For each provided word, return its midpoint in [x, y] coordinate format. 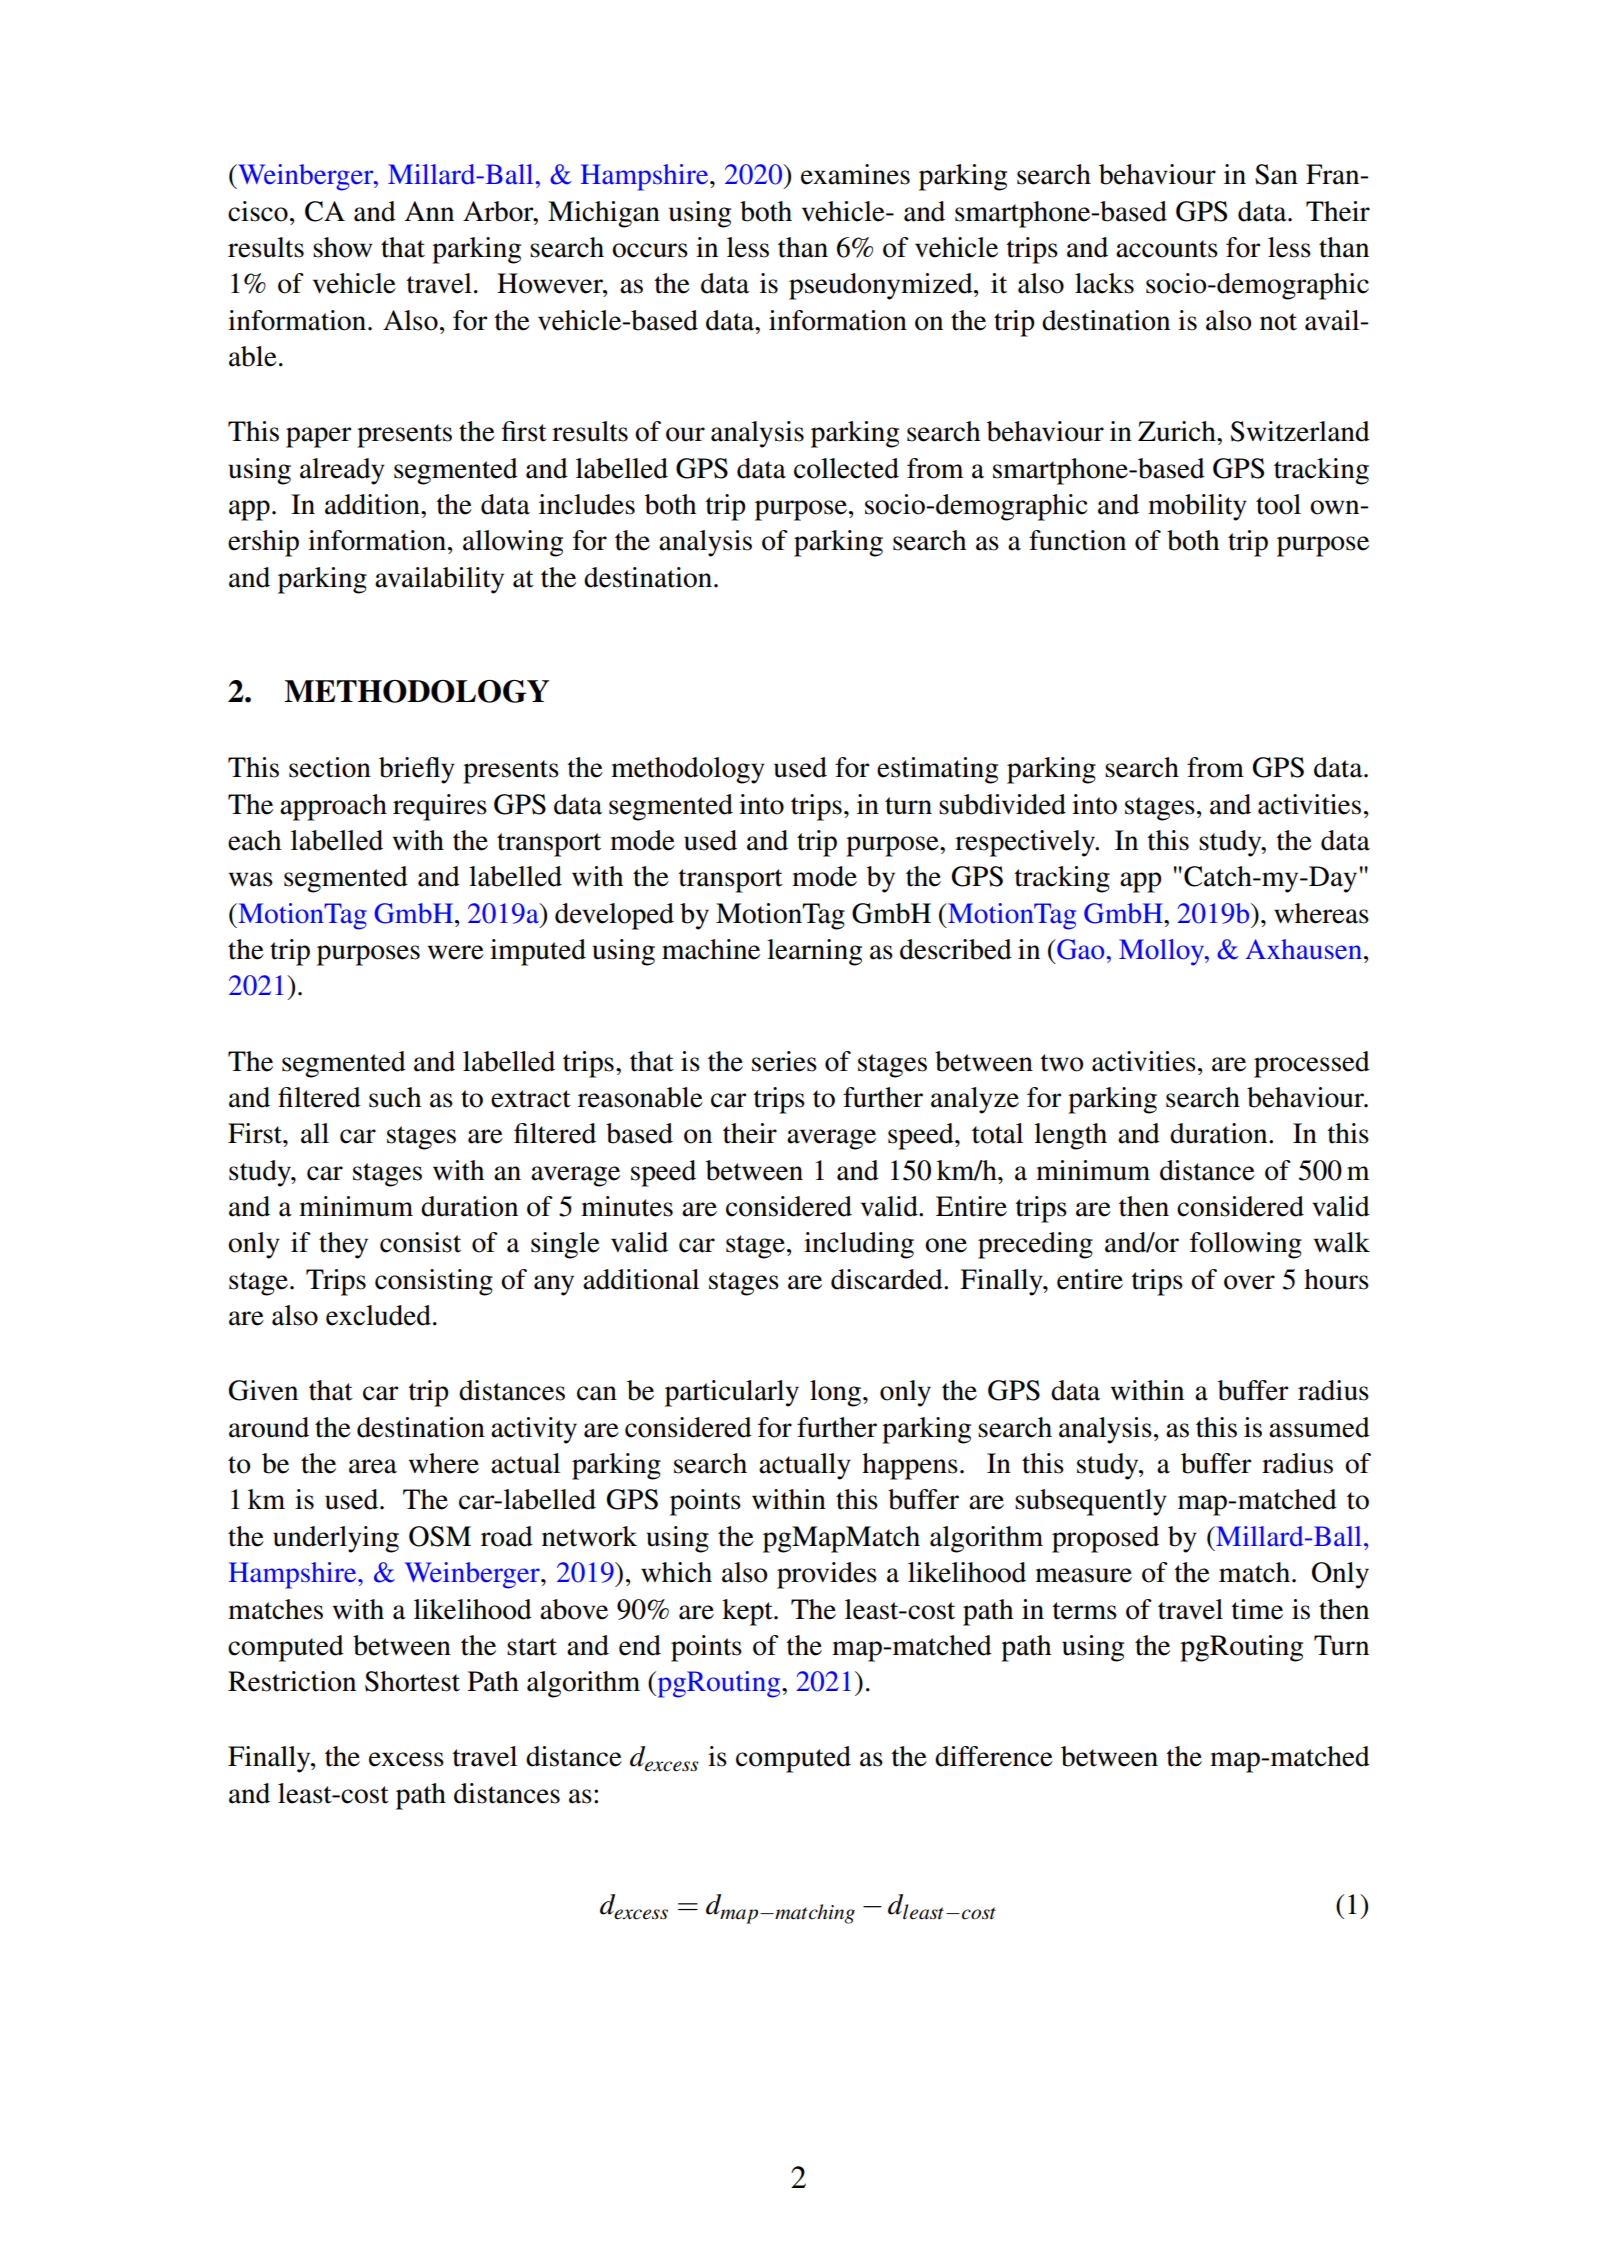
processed [1312, 1064]
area [373, 1466]
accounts [1167, 249]
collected [846, 468]
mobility [1197, 507]
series [784, 1061]
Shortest [412, 1681]
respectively [1026, 843]
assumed [1319, 1427]
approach [333, 807]
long [835, 1393]
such [395, 1097]
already [342, 471]
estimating [937, 770]
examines [855, 174]
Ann [429, 211]
